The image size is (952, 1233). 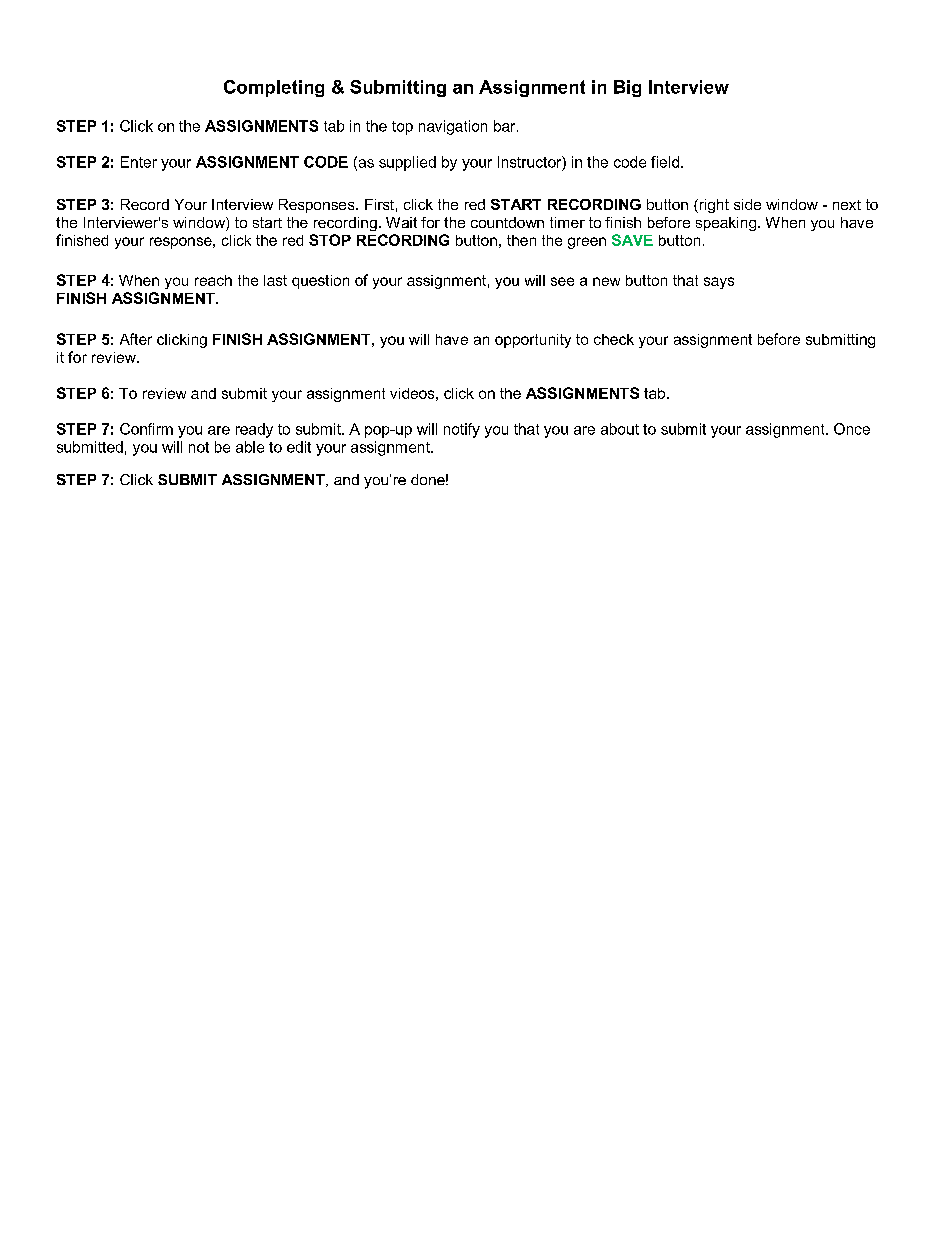 I want to click on Big, so click(x=627, y=88).
